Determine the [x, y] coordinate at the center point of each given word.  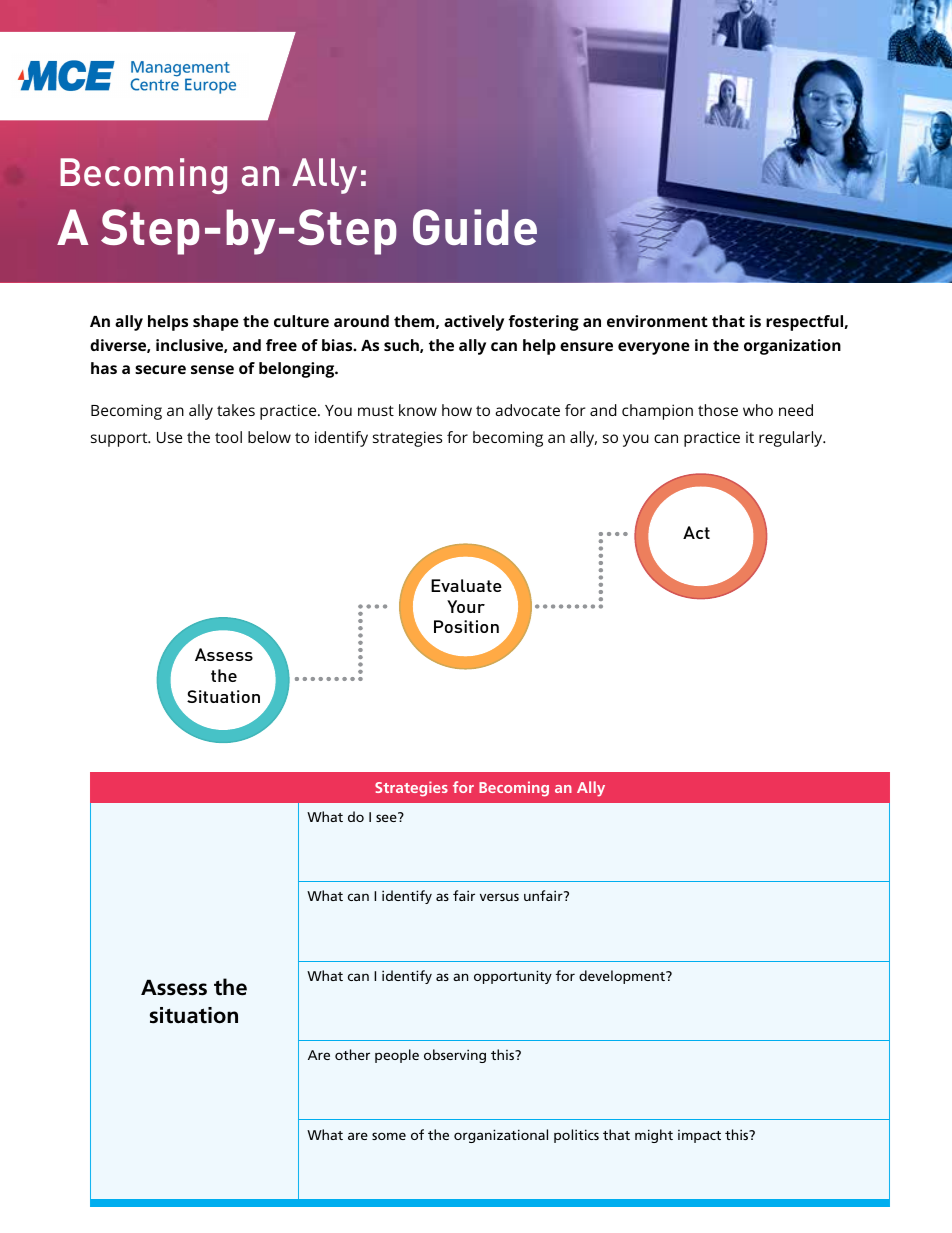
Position [466, 626]
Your [466, 606]
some [389, 1136]
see [387, 817]
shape [216, 323]
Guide [475, 227]
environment [657, 321]
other [352, 1054]
